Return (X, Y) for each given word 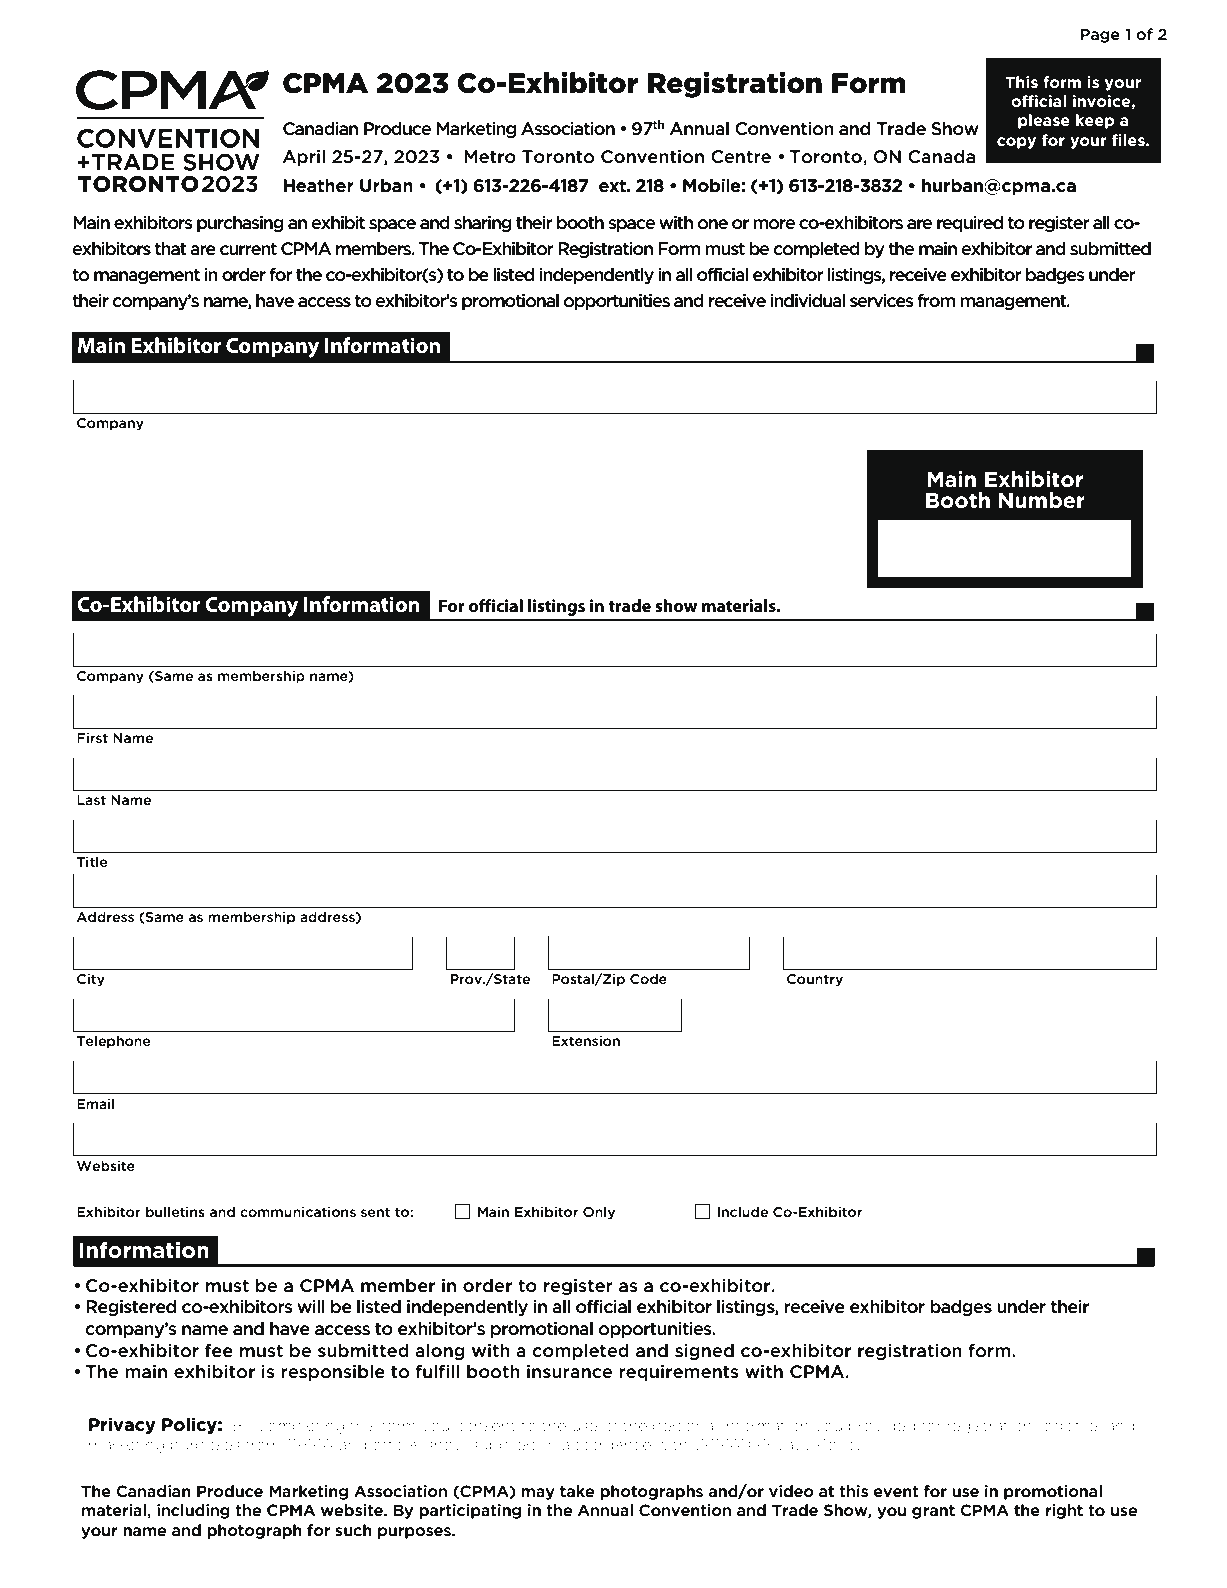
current (248, 249)
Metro (490, 157)
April (304, 158)
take (577, 1491)
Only (599, 1213)
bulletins (175, 1211)
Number (1042, 500)
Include (743, 1211)
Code (648, 978)
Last (91, 800)
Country (815, 980)
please (1044, 121)
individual (807, 300)
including (193, 1511)
